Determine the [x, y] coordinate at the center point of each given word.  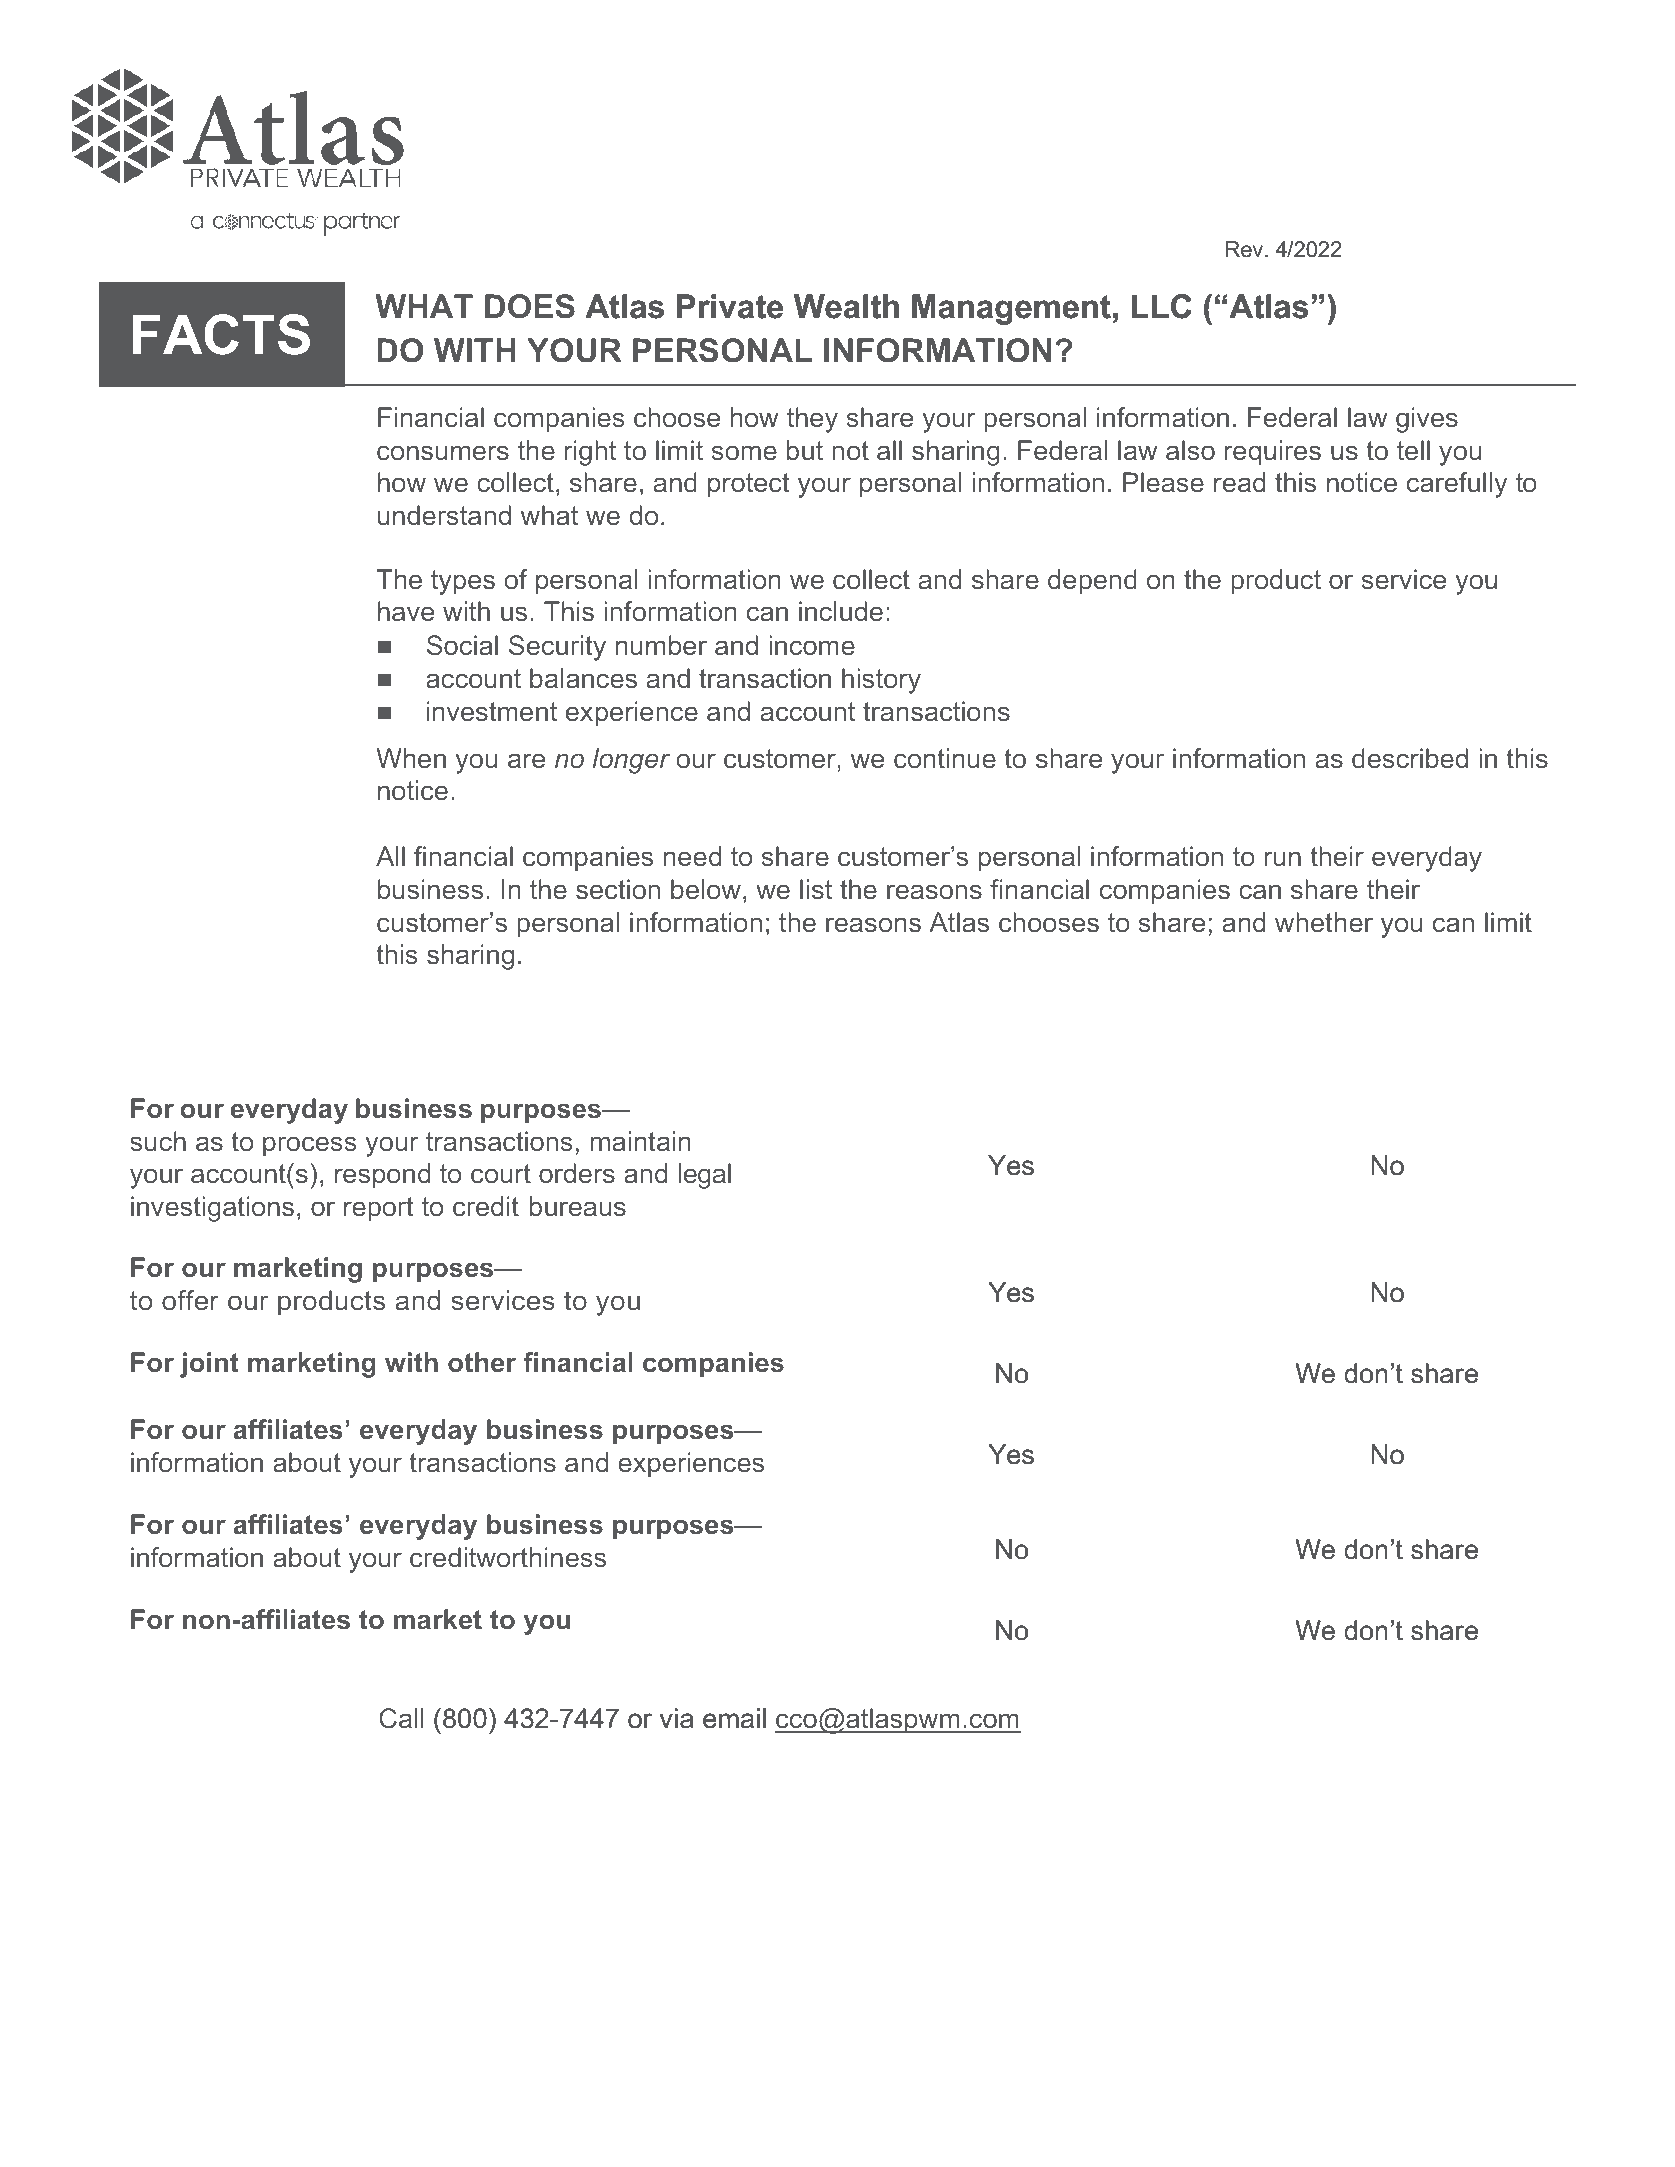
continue [945, 758]
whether [1324, 922]
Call [401, 1718]
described [1410, 758]
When [411, 758]
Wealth [846, 306]
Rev [1246, 249]
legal [705, 1176]
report [378, 1209]
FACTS [221, 334]
